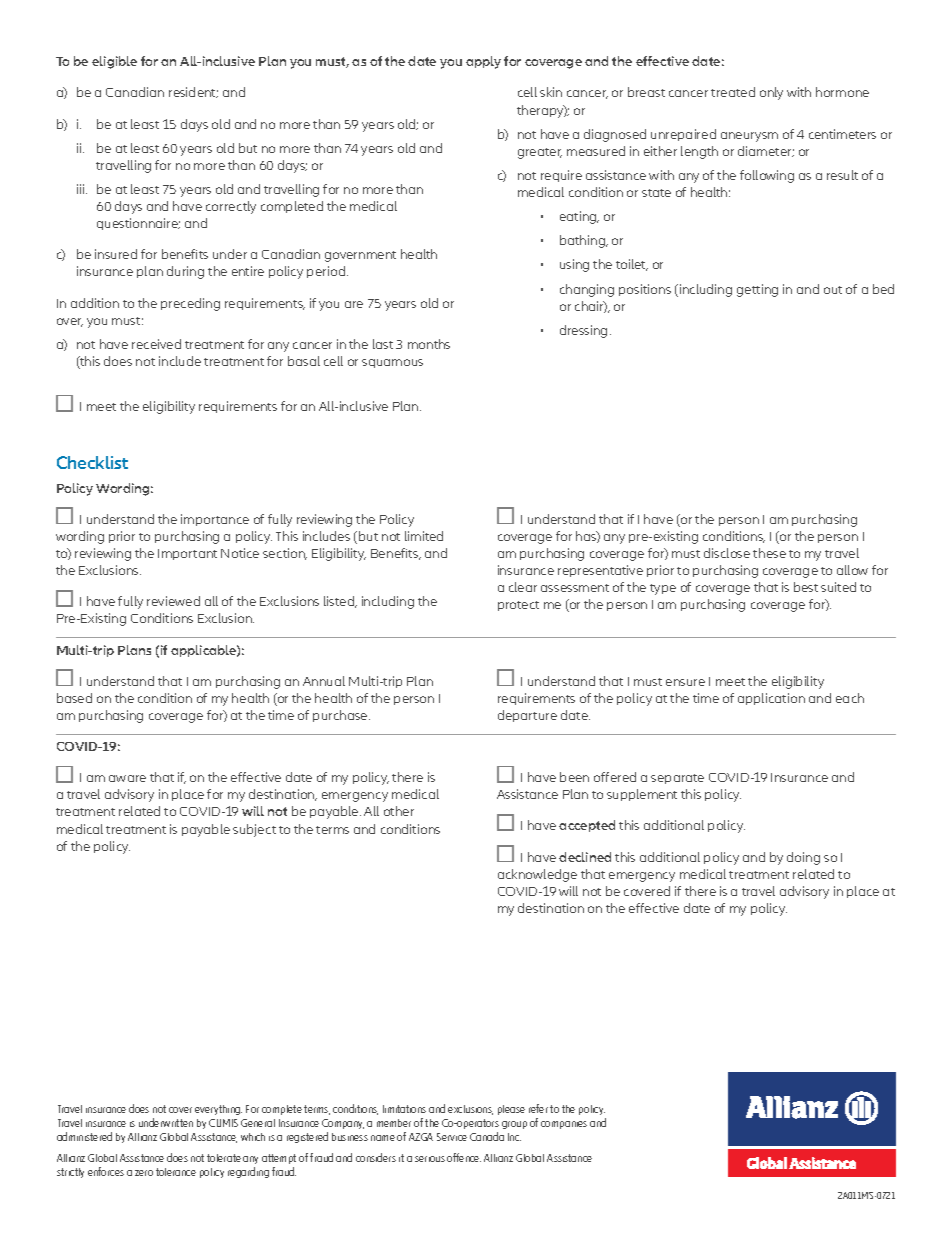 The height and width of the page is (1233, 952). Describe the element at coordinates (806, 587) in the page. I see `best` at that location.
